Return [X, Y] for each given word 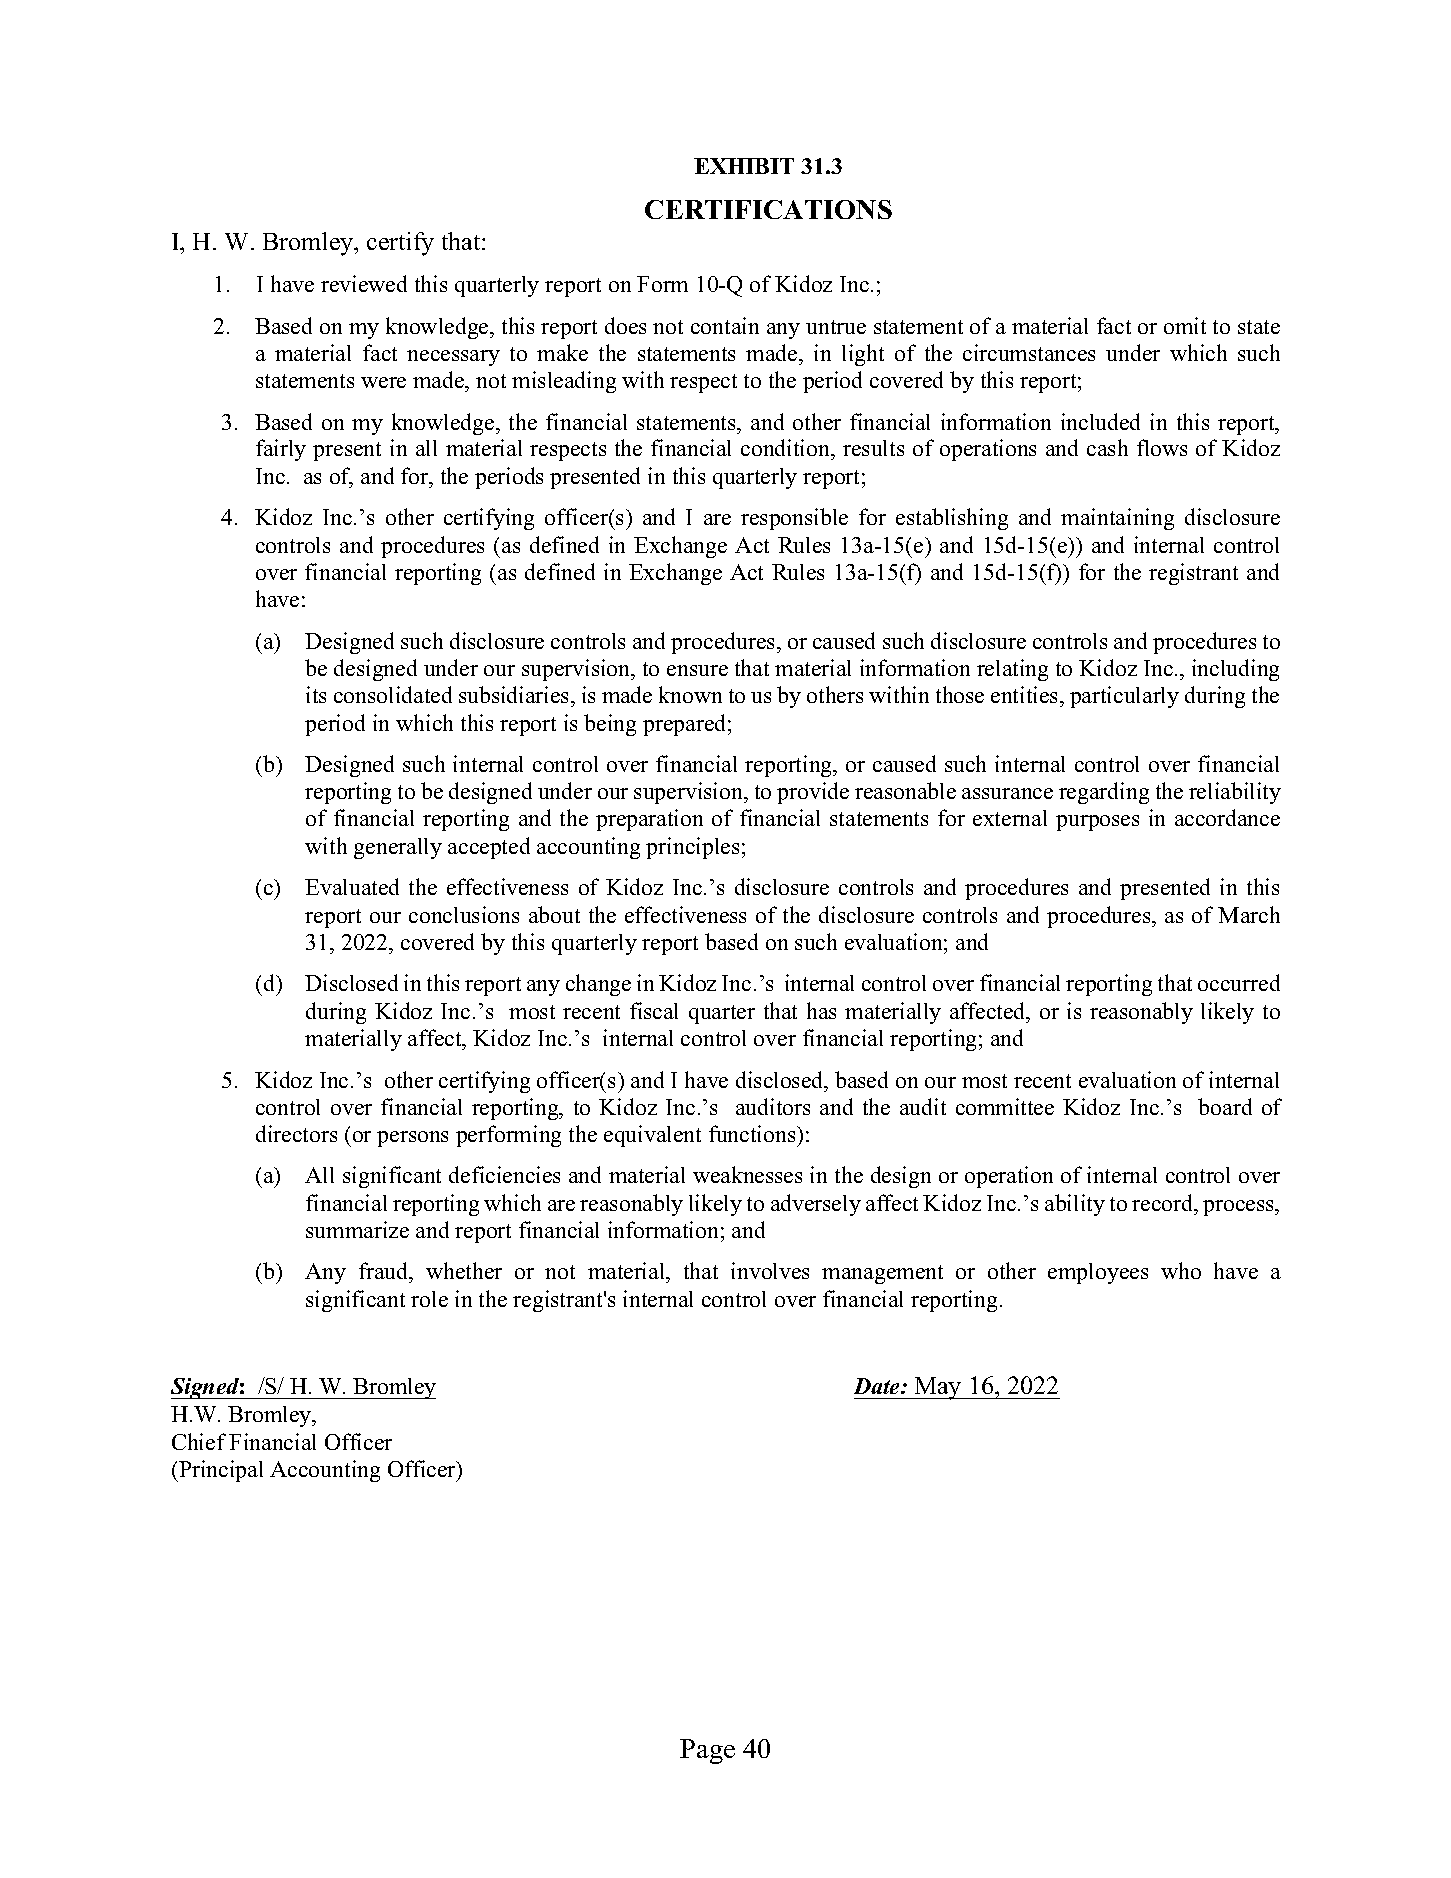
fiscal [654, 1010]
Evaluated [352, 886]
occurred [1239, 982]
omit [1185, 325]
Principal [220, 1471]
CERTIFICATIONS [768, 209]
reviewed [364, 283]
